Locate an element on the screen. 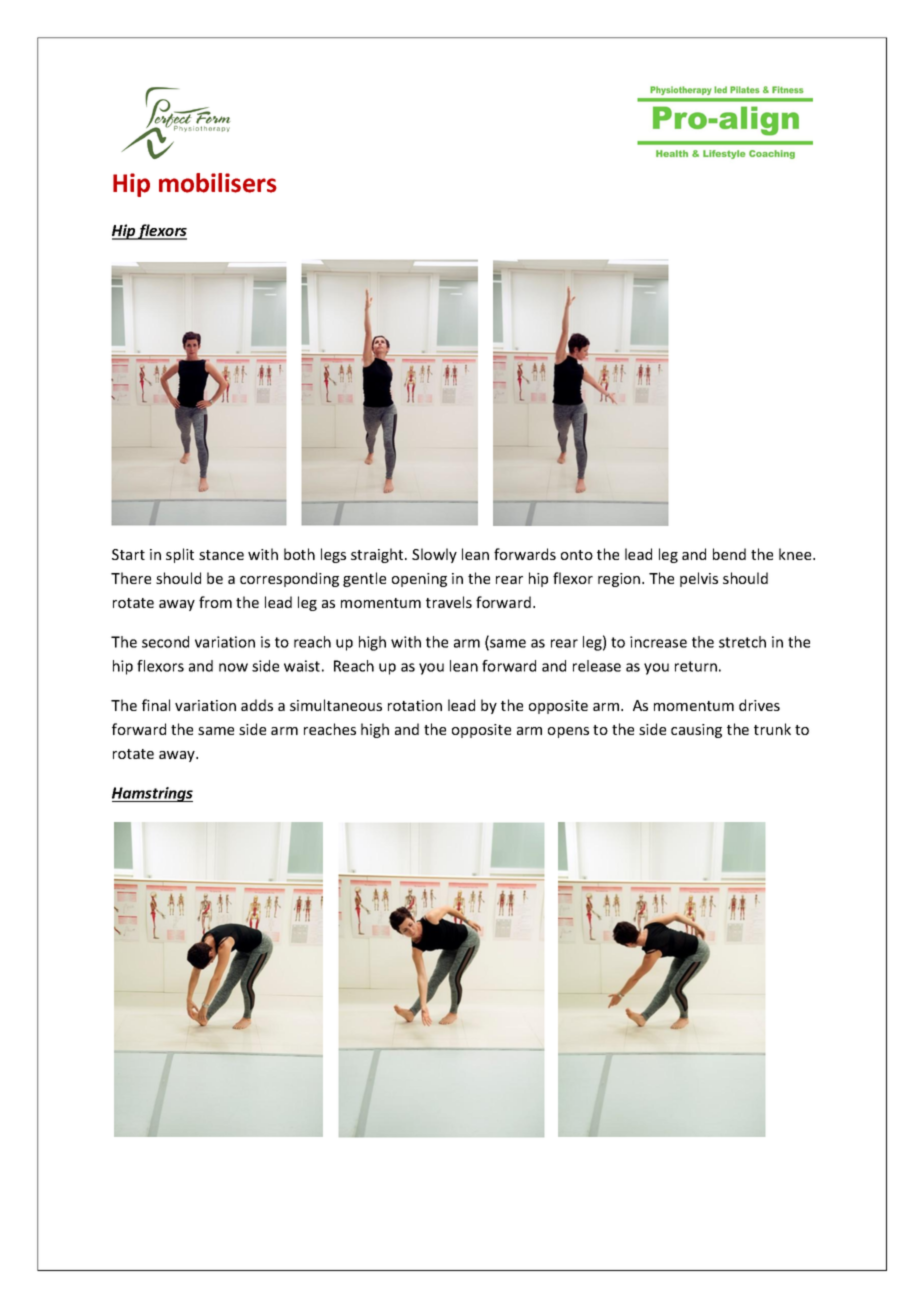 The height and width of the screenshot is (1308, 924). travels is located at coordinates (449, 602).
